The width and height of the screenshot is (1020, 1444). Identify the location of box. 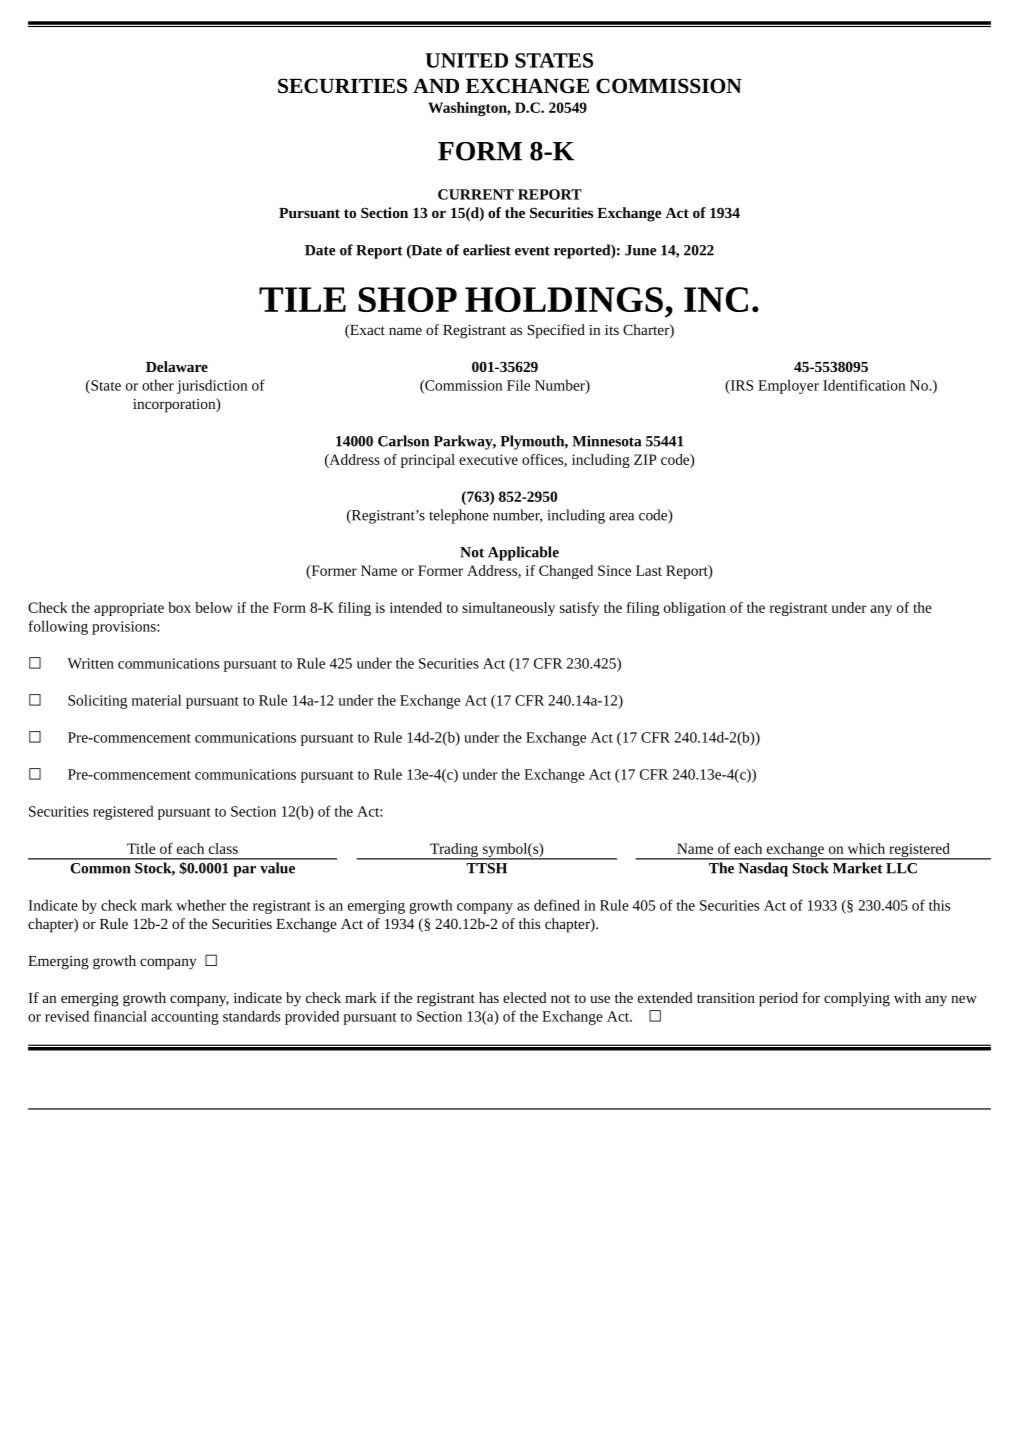
(179, 607).
